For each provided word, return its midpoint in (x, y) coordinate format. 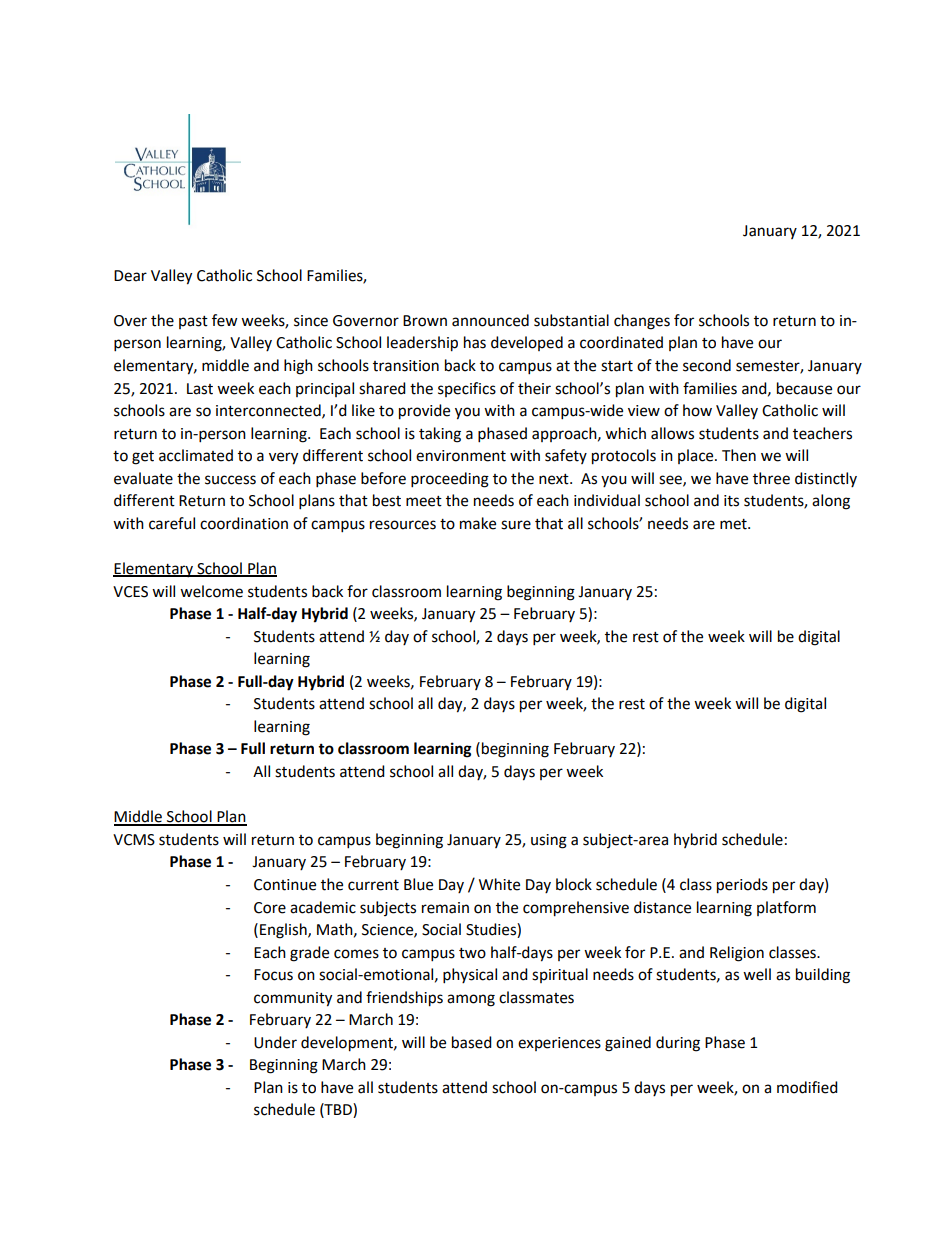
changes (642, 322)
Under (275, 1042)
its (731, 501)
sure (516, 525)
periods (742, 886)
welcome (211, 591)
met (734, 524)
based (472, 1042)
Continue (285, 885)
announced (490, 320)
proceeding (450, 480)
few (225, 320)
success (230, 480)
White (499, 884)
